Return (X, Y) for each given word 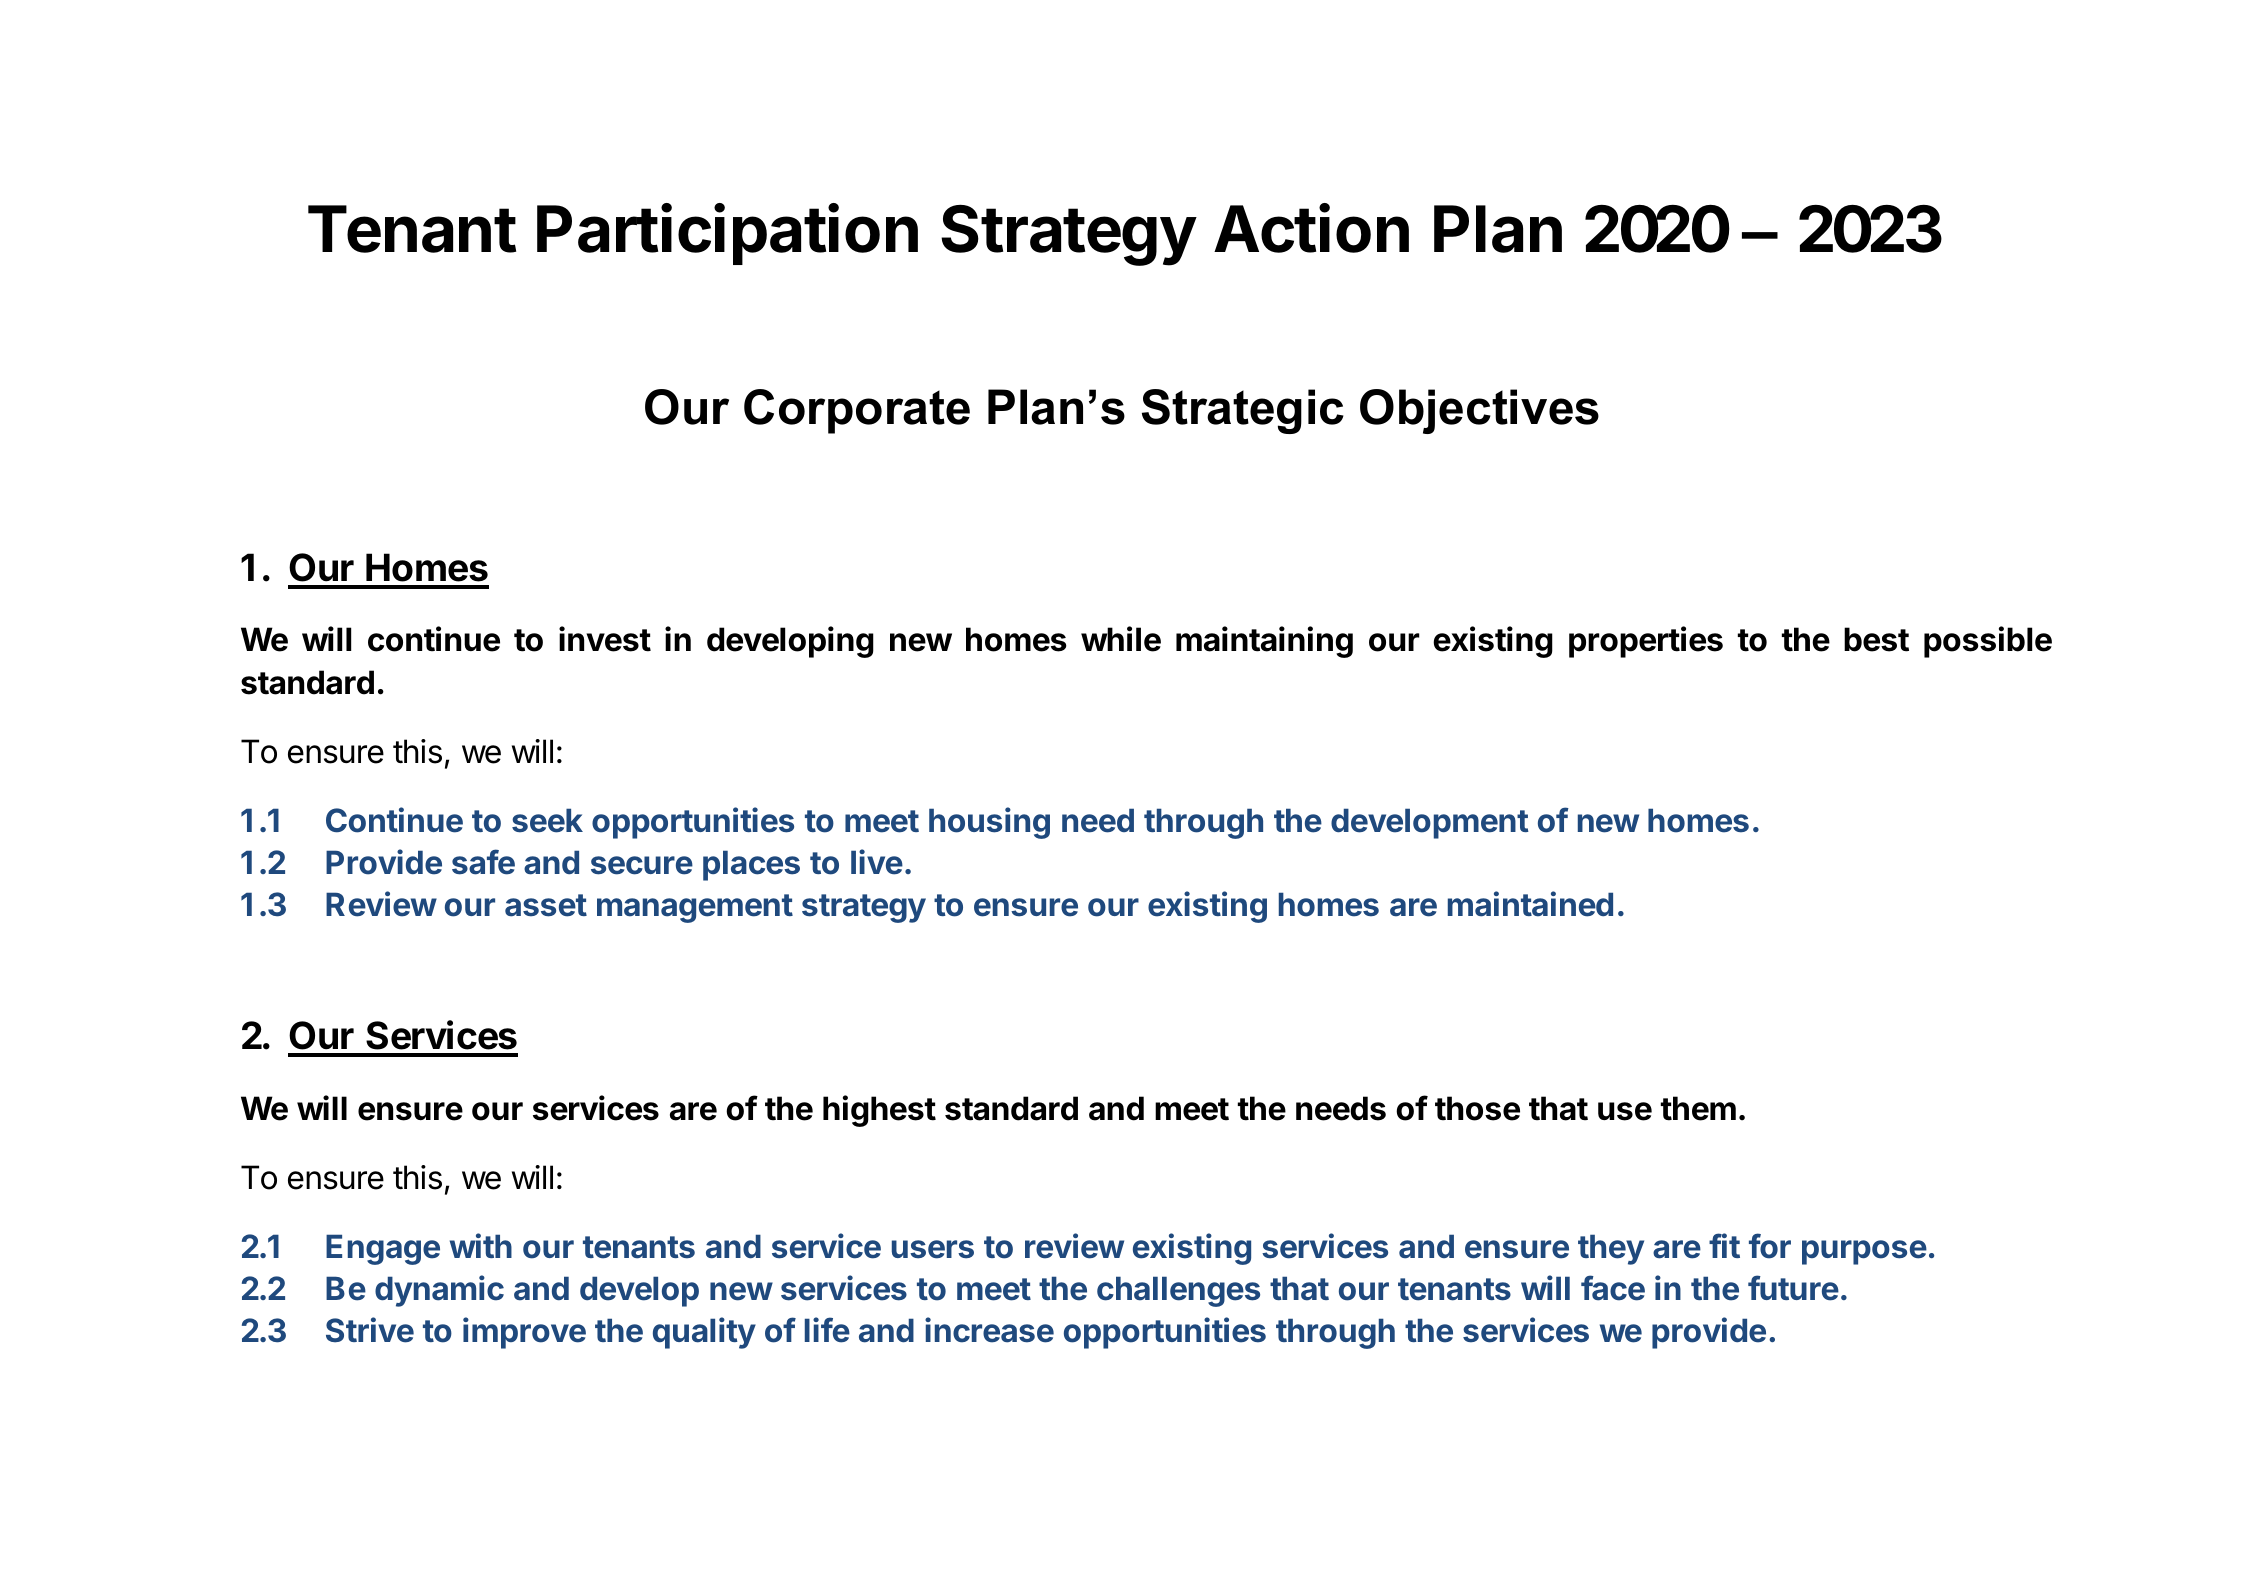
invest (605, 639)
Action (1311, 228)
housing (989, 823)
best (1876, 639)
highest (879, 1111)
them (1698, 1108)
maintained (1530, 904)
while (1121, 639)
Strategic (1243, 411)
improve (524, 1333)
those (1477, 1108)
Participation (727, 234)
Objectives (1479, 411)
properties (1646, 642)
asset (546, 905)
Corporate (857, 411)
